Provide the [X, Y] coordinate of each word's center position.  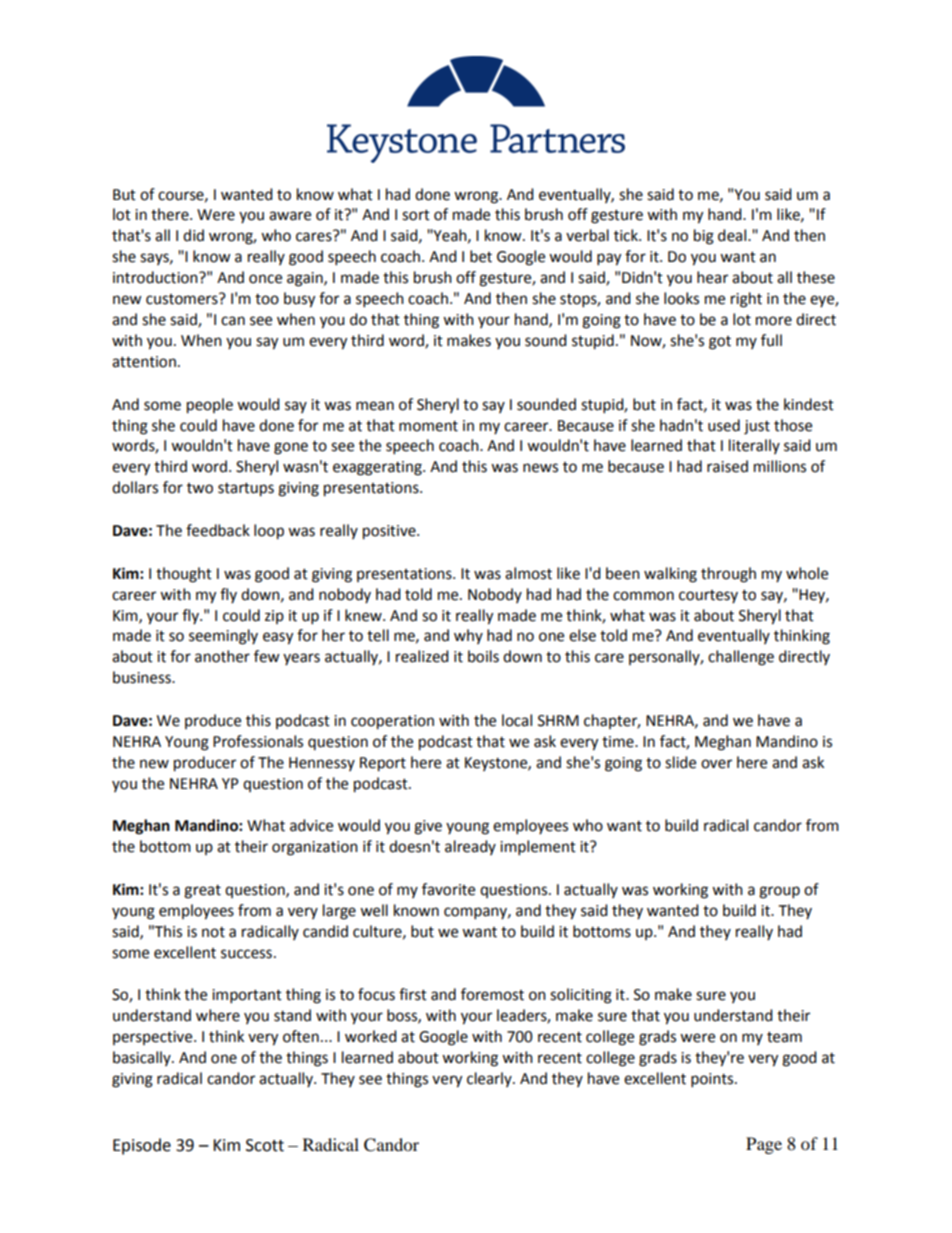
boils [483, 656]
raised [727, 466]
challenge [741, 658]
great [202, 892]
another [222, 656]
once [265, 279]
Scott [265, 1145]
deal [733, 235]
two [200, 488]
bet [481, 256]
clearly [490, 1079]
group [779, 892]
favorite [448, 889]
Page [764, 1145]
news [540, 468]
